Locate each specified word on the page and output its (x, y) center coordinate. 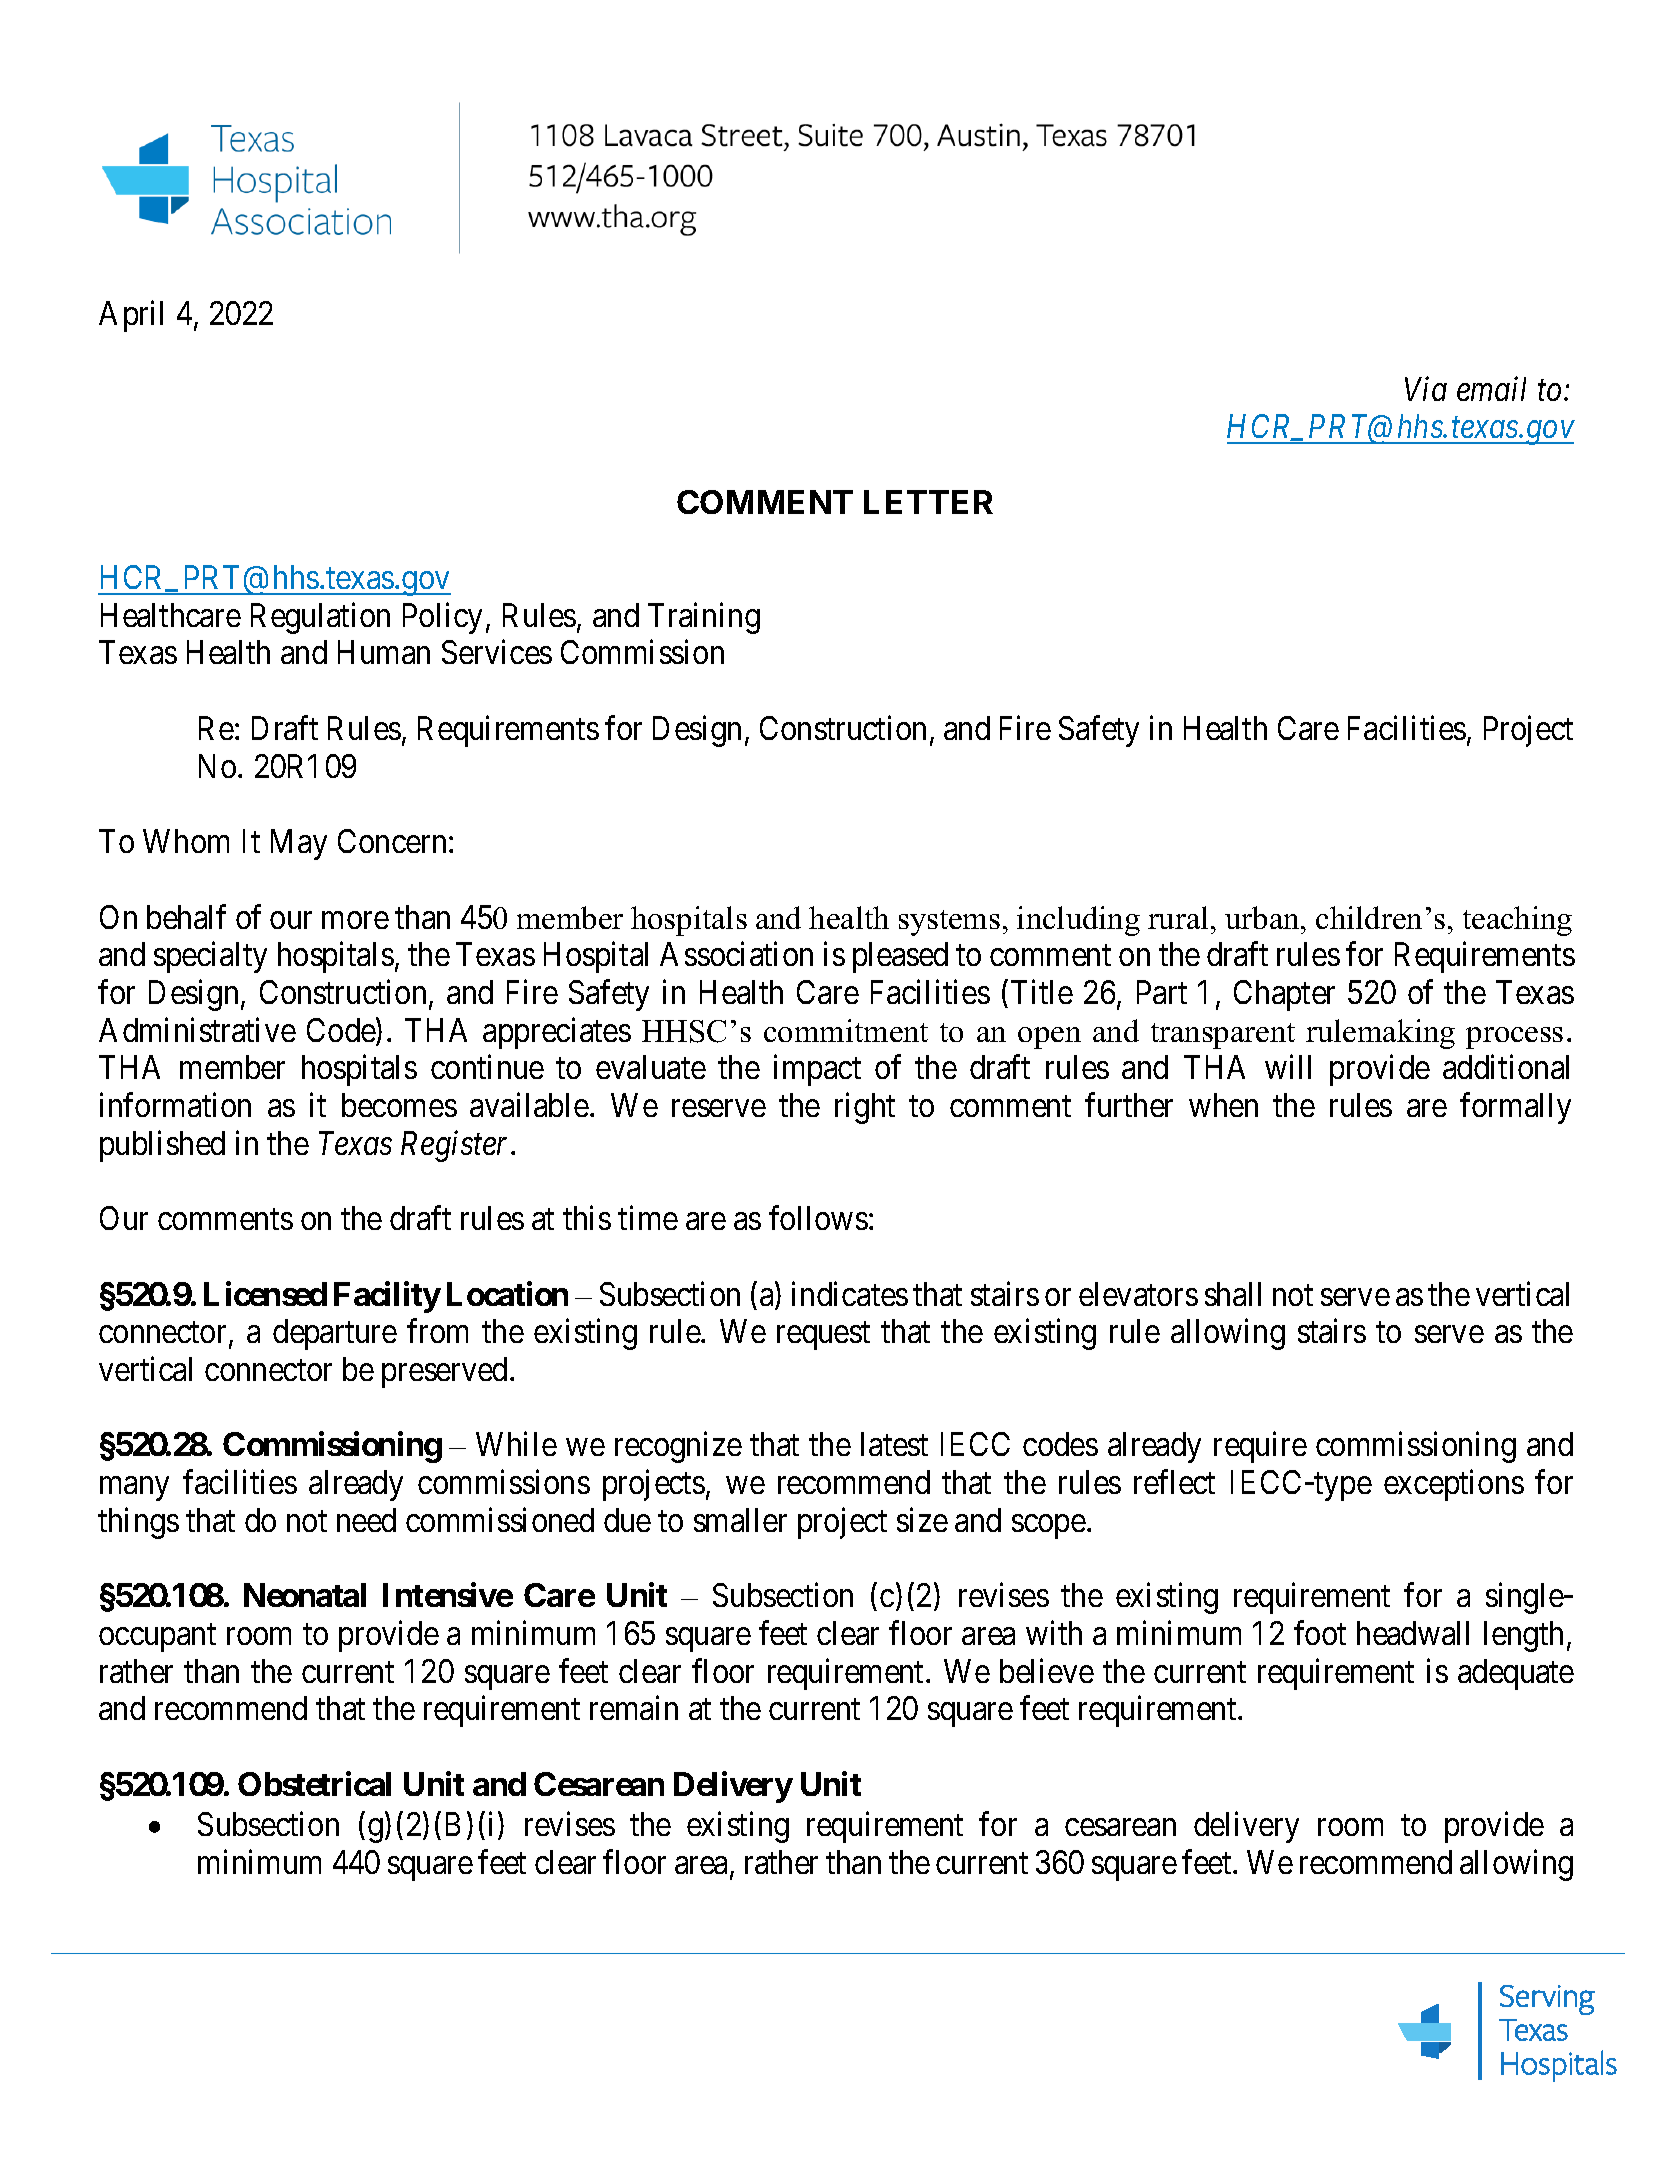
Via (1426, 389)
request (823, 1336)
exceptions (1454, 1485)
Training (704, 618)
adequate (1516, 1674)
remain (634, 1708)
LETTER (928, 502)
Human (384, 652)
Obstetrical (314, 1783)
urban (1263, 917)
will (1288, 1067)
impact (817, 1070)
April (131, 316)
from (437, 1331)
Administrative (197, 1029)
